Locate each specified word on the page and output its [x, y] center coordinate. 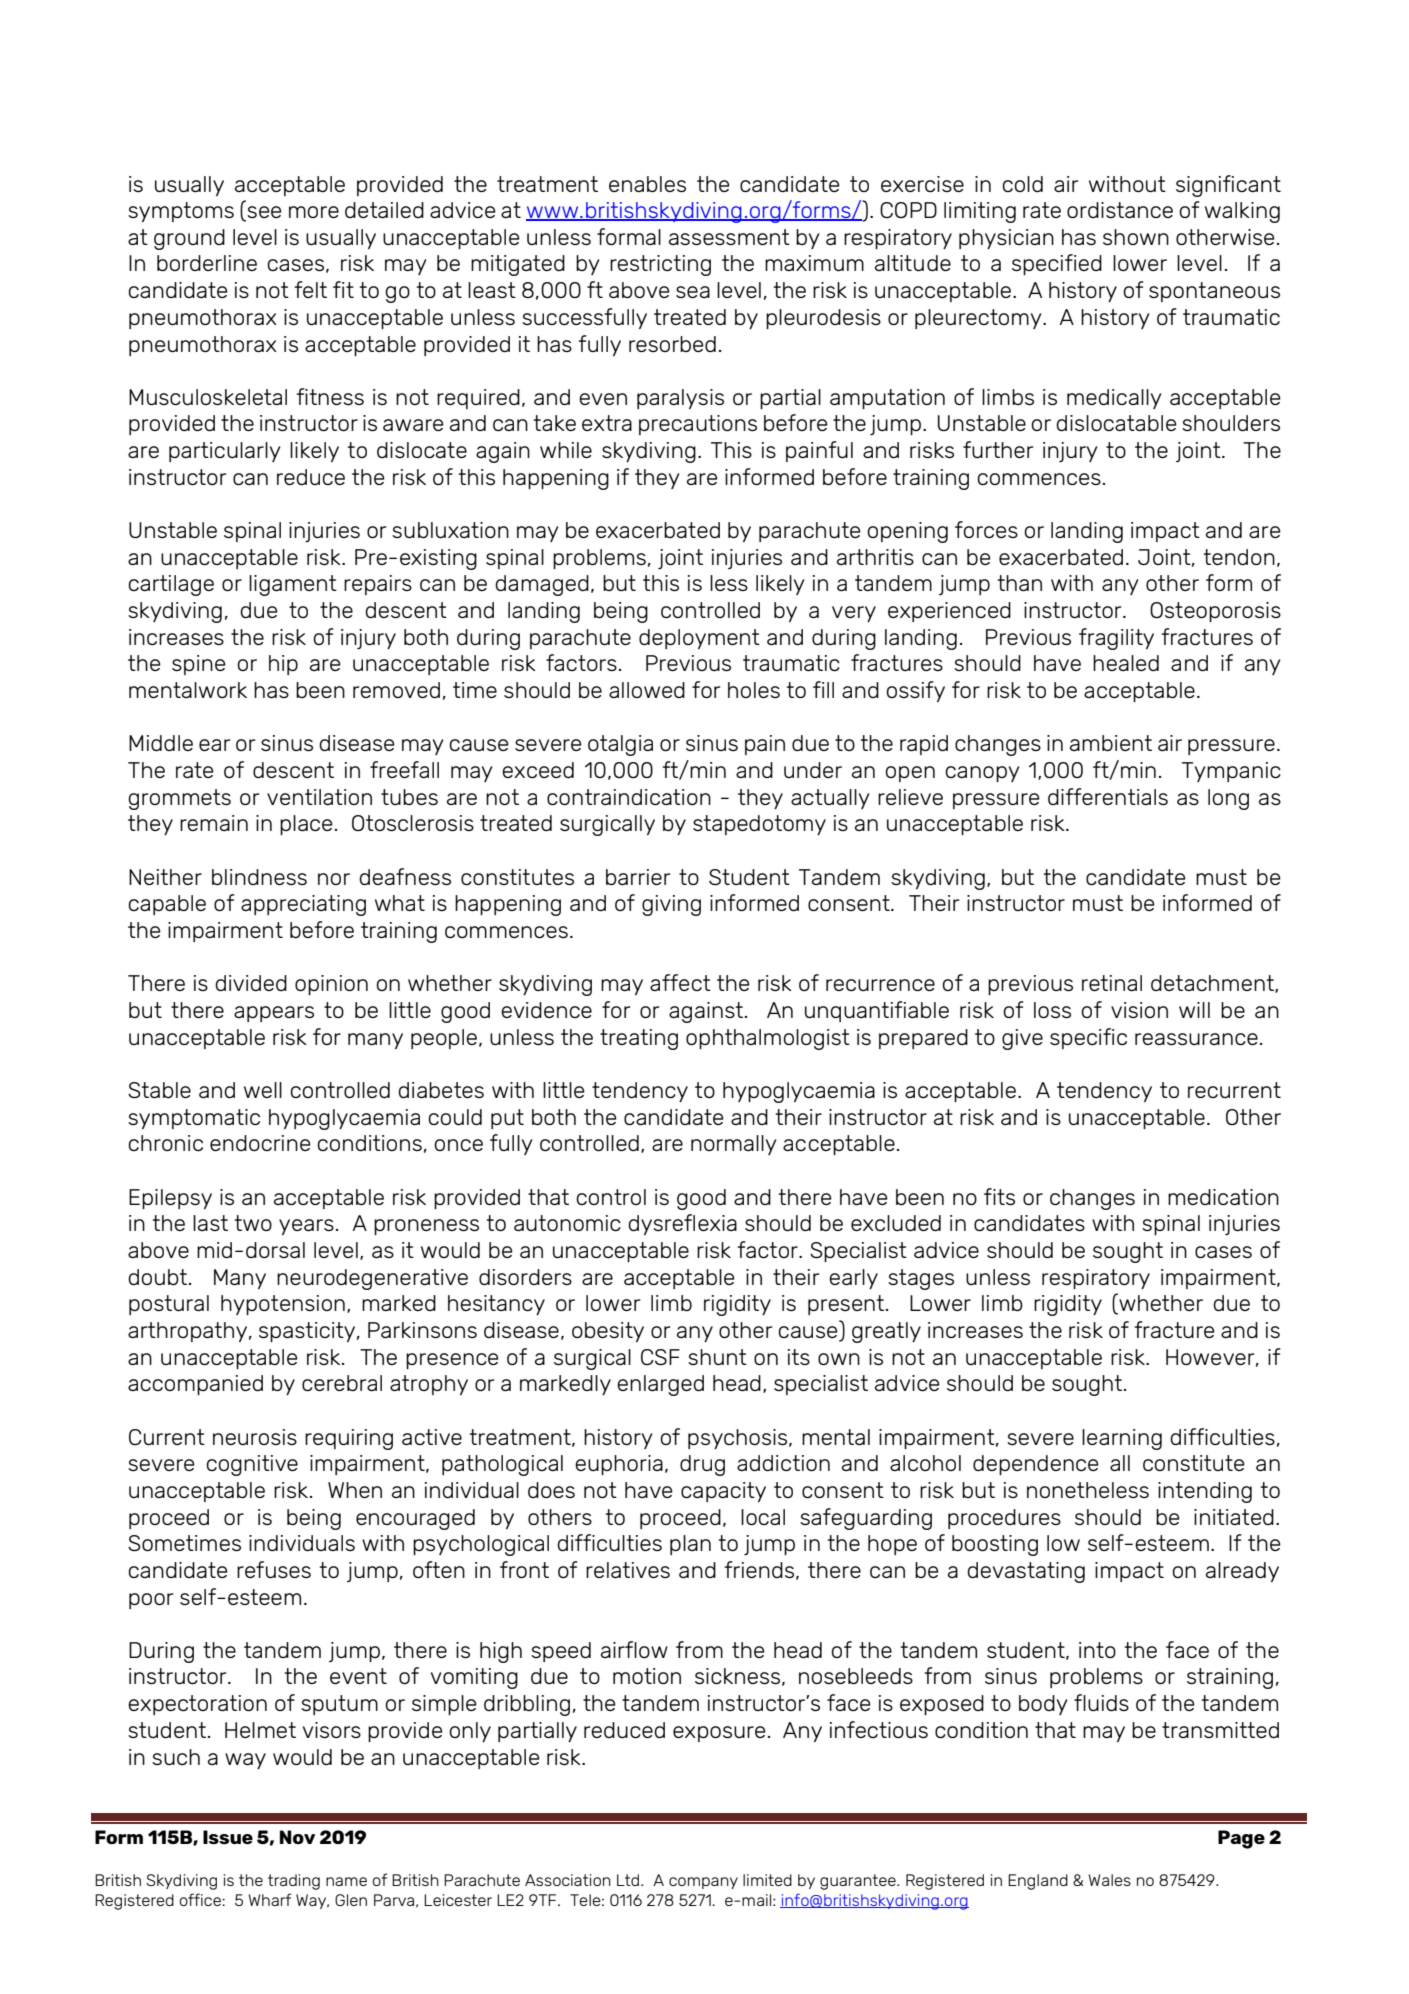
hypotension [283, 1305]
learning [1122, 1439]
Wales [1110, 1880]
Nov [297, 1837]
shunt [717, 1357]
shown [1136, 237]
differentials [1108, 796]
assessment [729, 237]
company [703, 1883]
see [263, 213]
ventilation [319, 797]
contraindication [629, 797]
